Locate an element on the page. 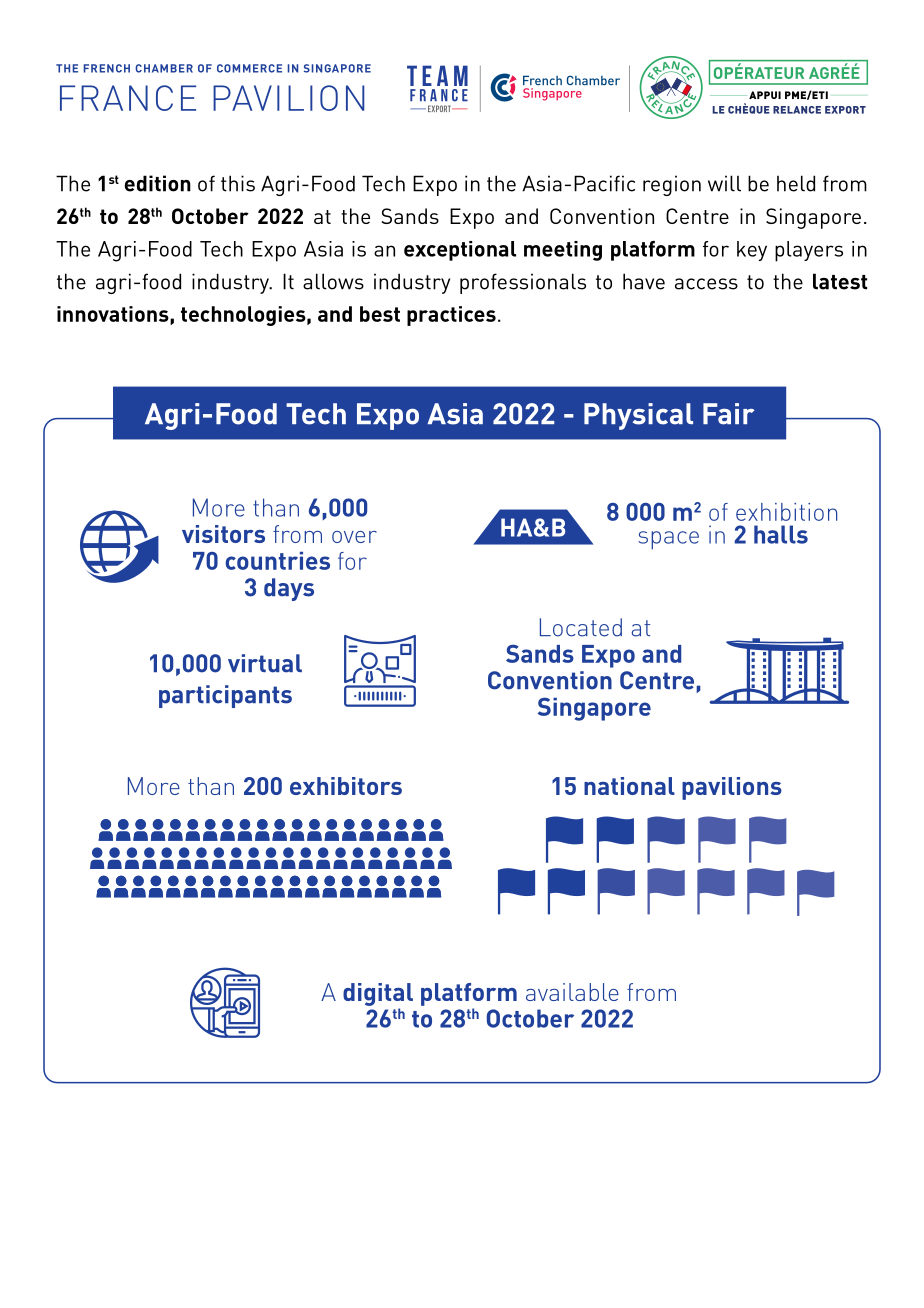  available is located at coordinates (572, 992).
